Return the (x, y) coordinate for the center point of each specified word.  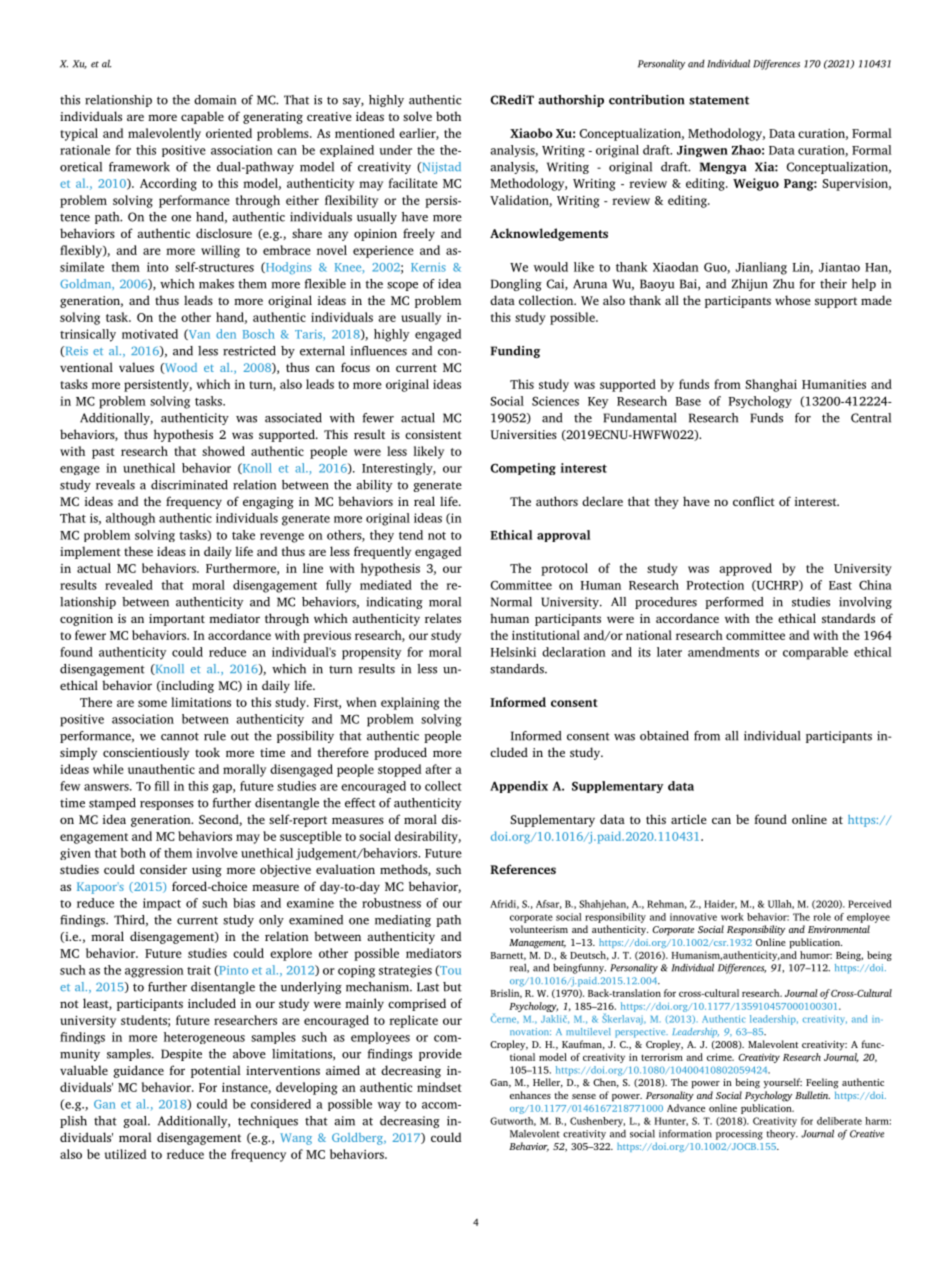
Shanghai (771, 385)
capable (202, 117)
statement (719, 100)
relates (443, 618)
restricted (249, 351)
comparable (815, 653)
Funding (515, 352)
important (177, 620)
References (523, 869)
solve (417, 116)
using (207, 871)
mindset (439, 1087)
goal (136, 1122)
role (822, 917)
